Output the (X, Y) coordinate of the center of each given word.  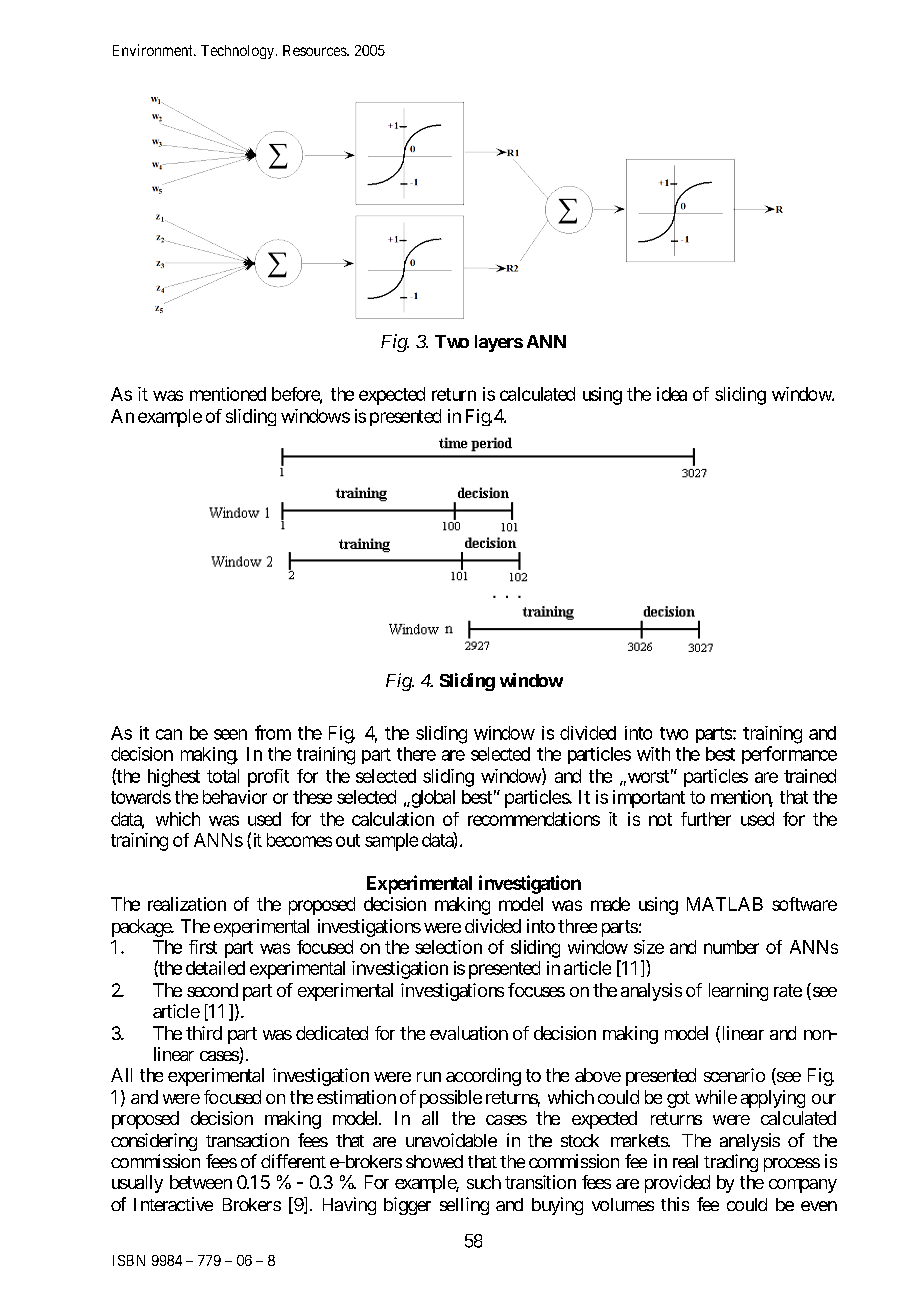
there (416, 754)
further (706, 819)
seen (230, 734)
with (653, 754)
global (432, 799)
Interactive (173, 1204)
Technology (239, 52)
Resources (315, 50)
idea (672, 394)
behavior (235, 797)
